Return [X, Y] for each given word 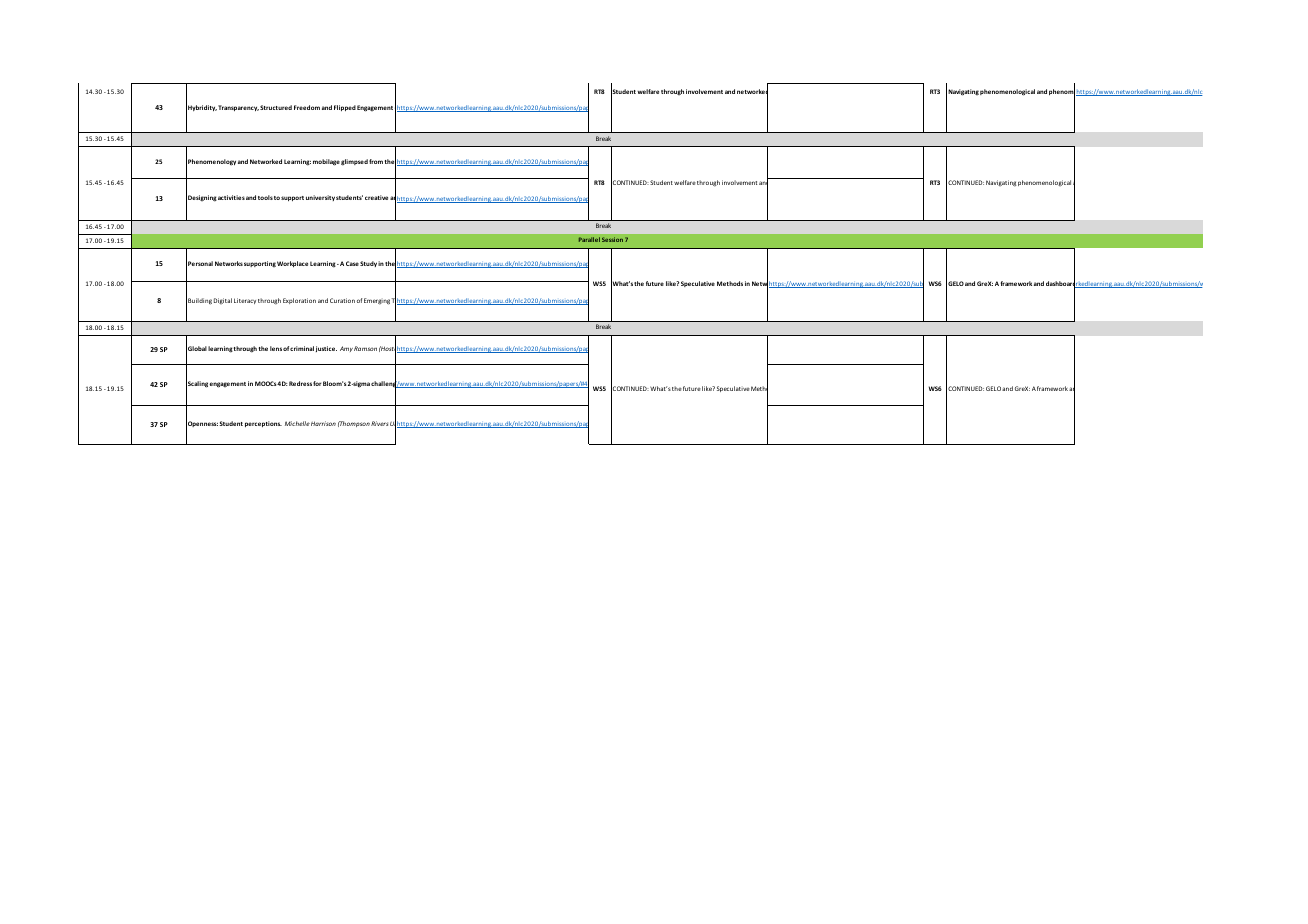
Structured [276, 107]
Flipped [345, 108]
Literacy [245, 301]
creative [376, 197]
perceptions [263, 424]
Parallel [589, 239]
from [376, 161]
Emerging [377, 301]
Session [612, 239]
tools [265, 197]
